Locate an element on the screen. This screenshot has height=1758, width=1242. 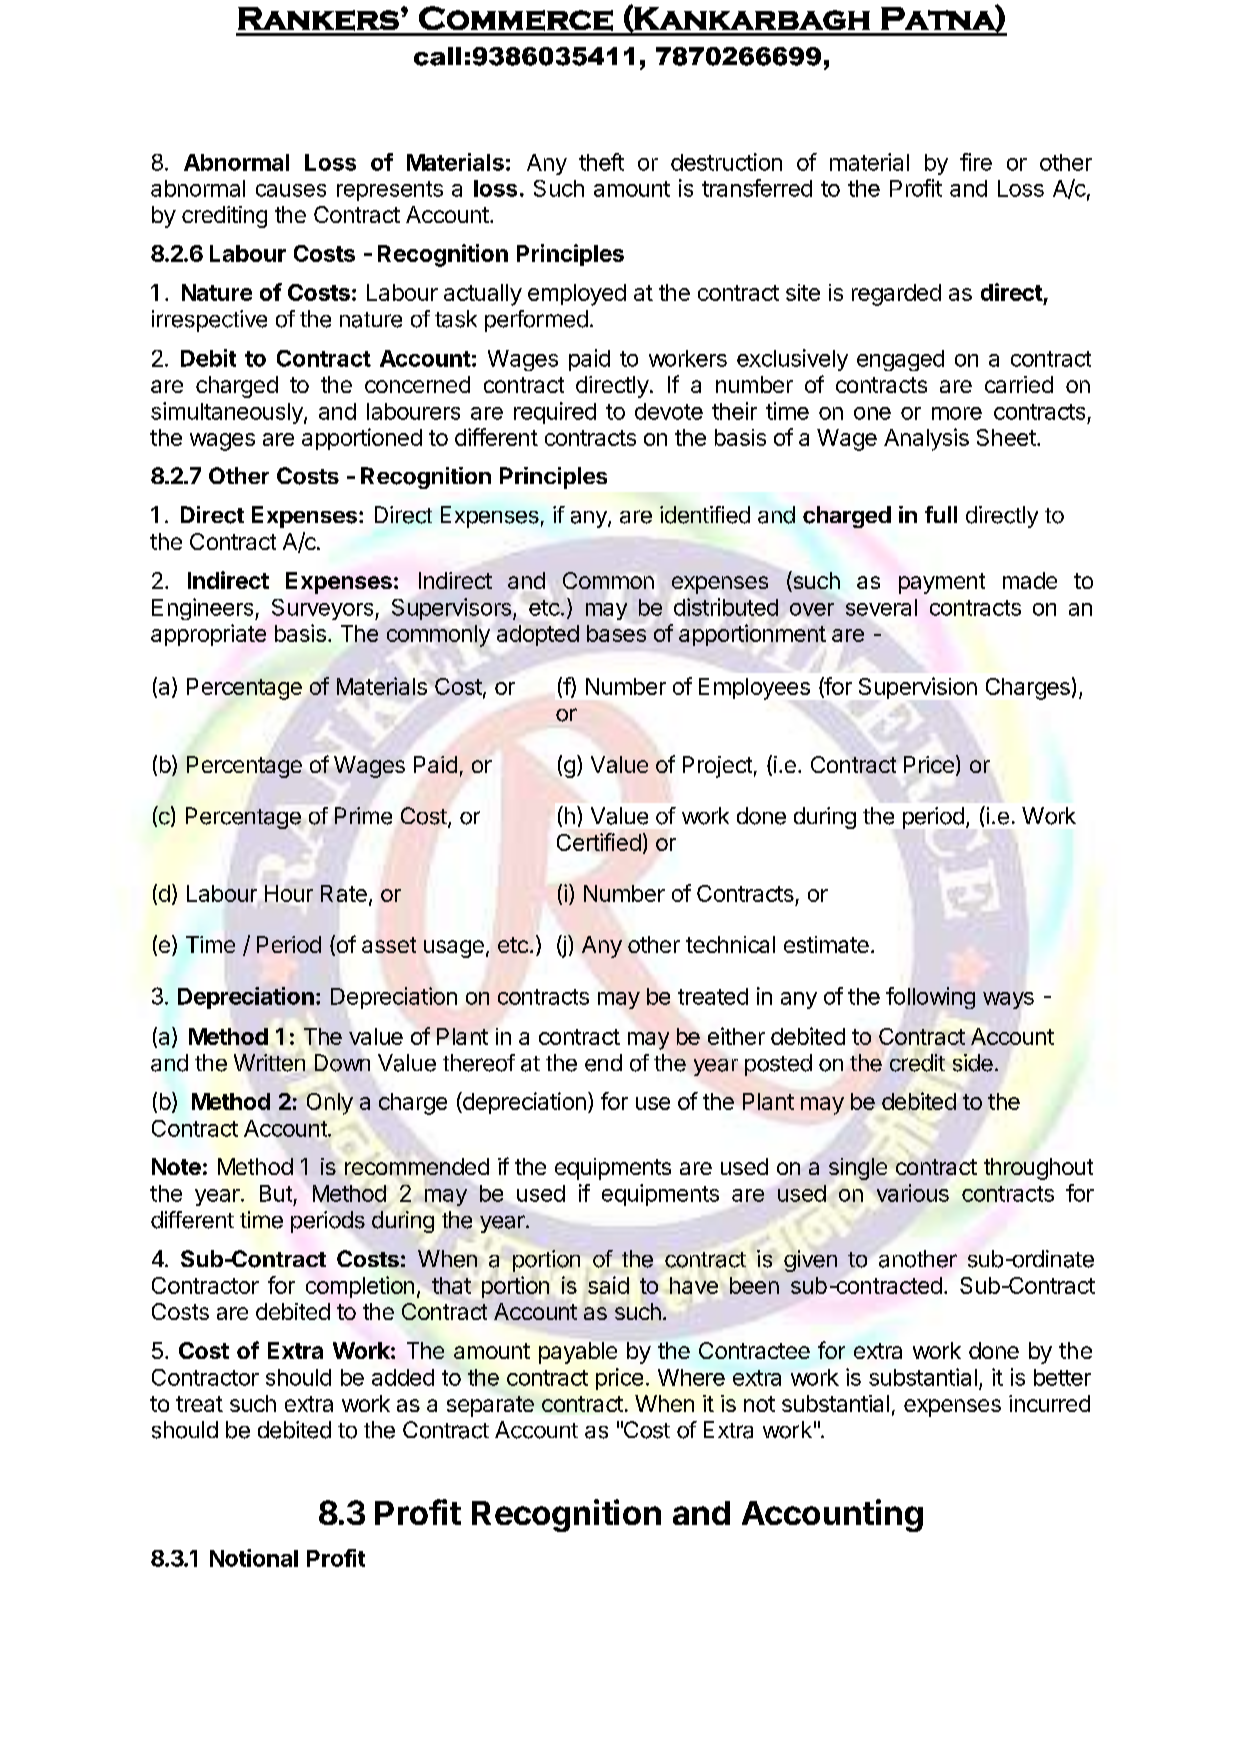
causes is located at coordinates (291, 190).
